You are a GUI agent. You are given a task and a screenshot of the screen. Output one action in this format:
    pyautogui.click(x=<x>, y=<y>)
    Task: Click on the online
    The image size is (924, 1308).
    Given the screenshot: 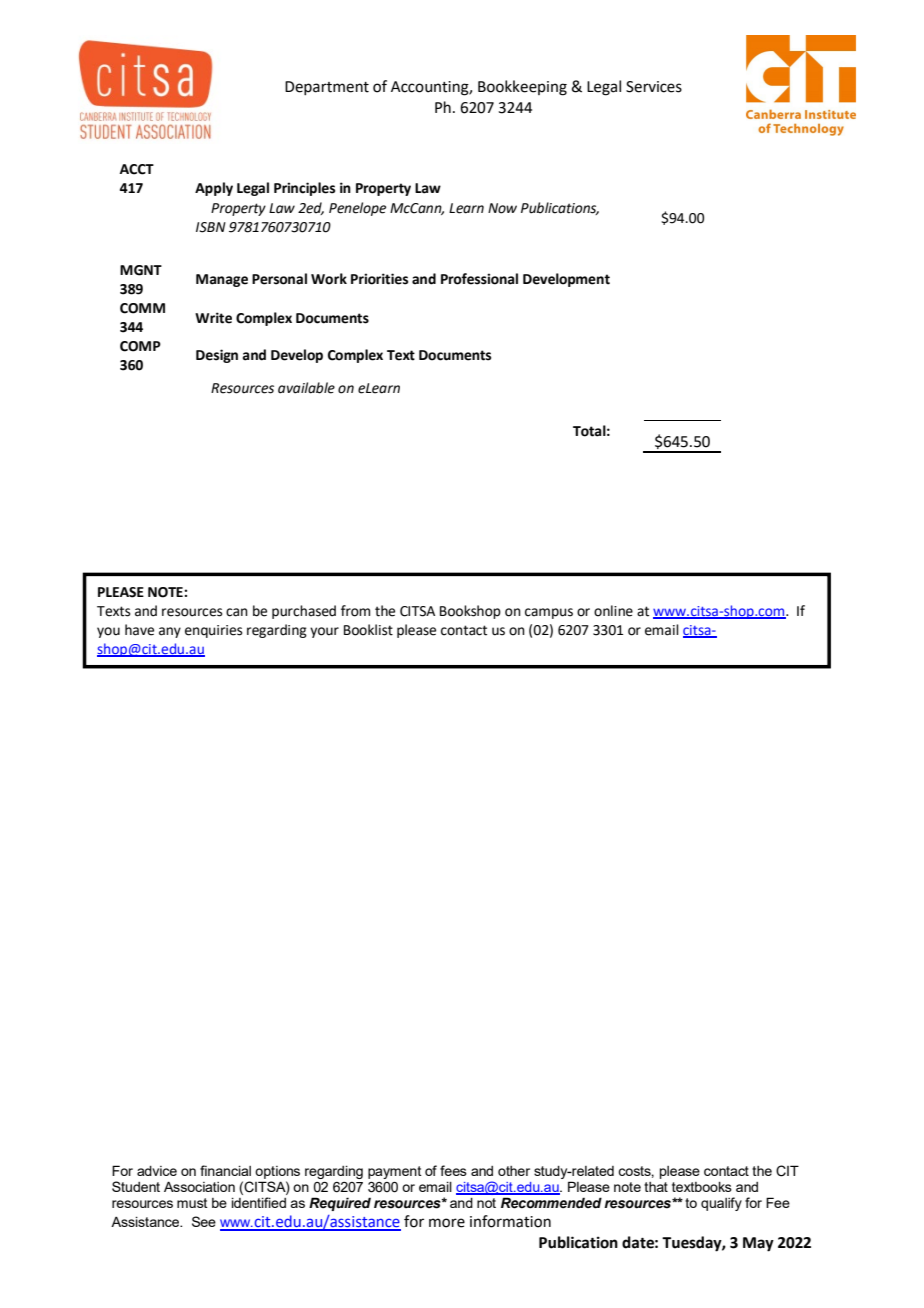 What is the action you would take?
    pyautogui.click(x=613, y=611)
